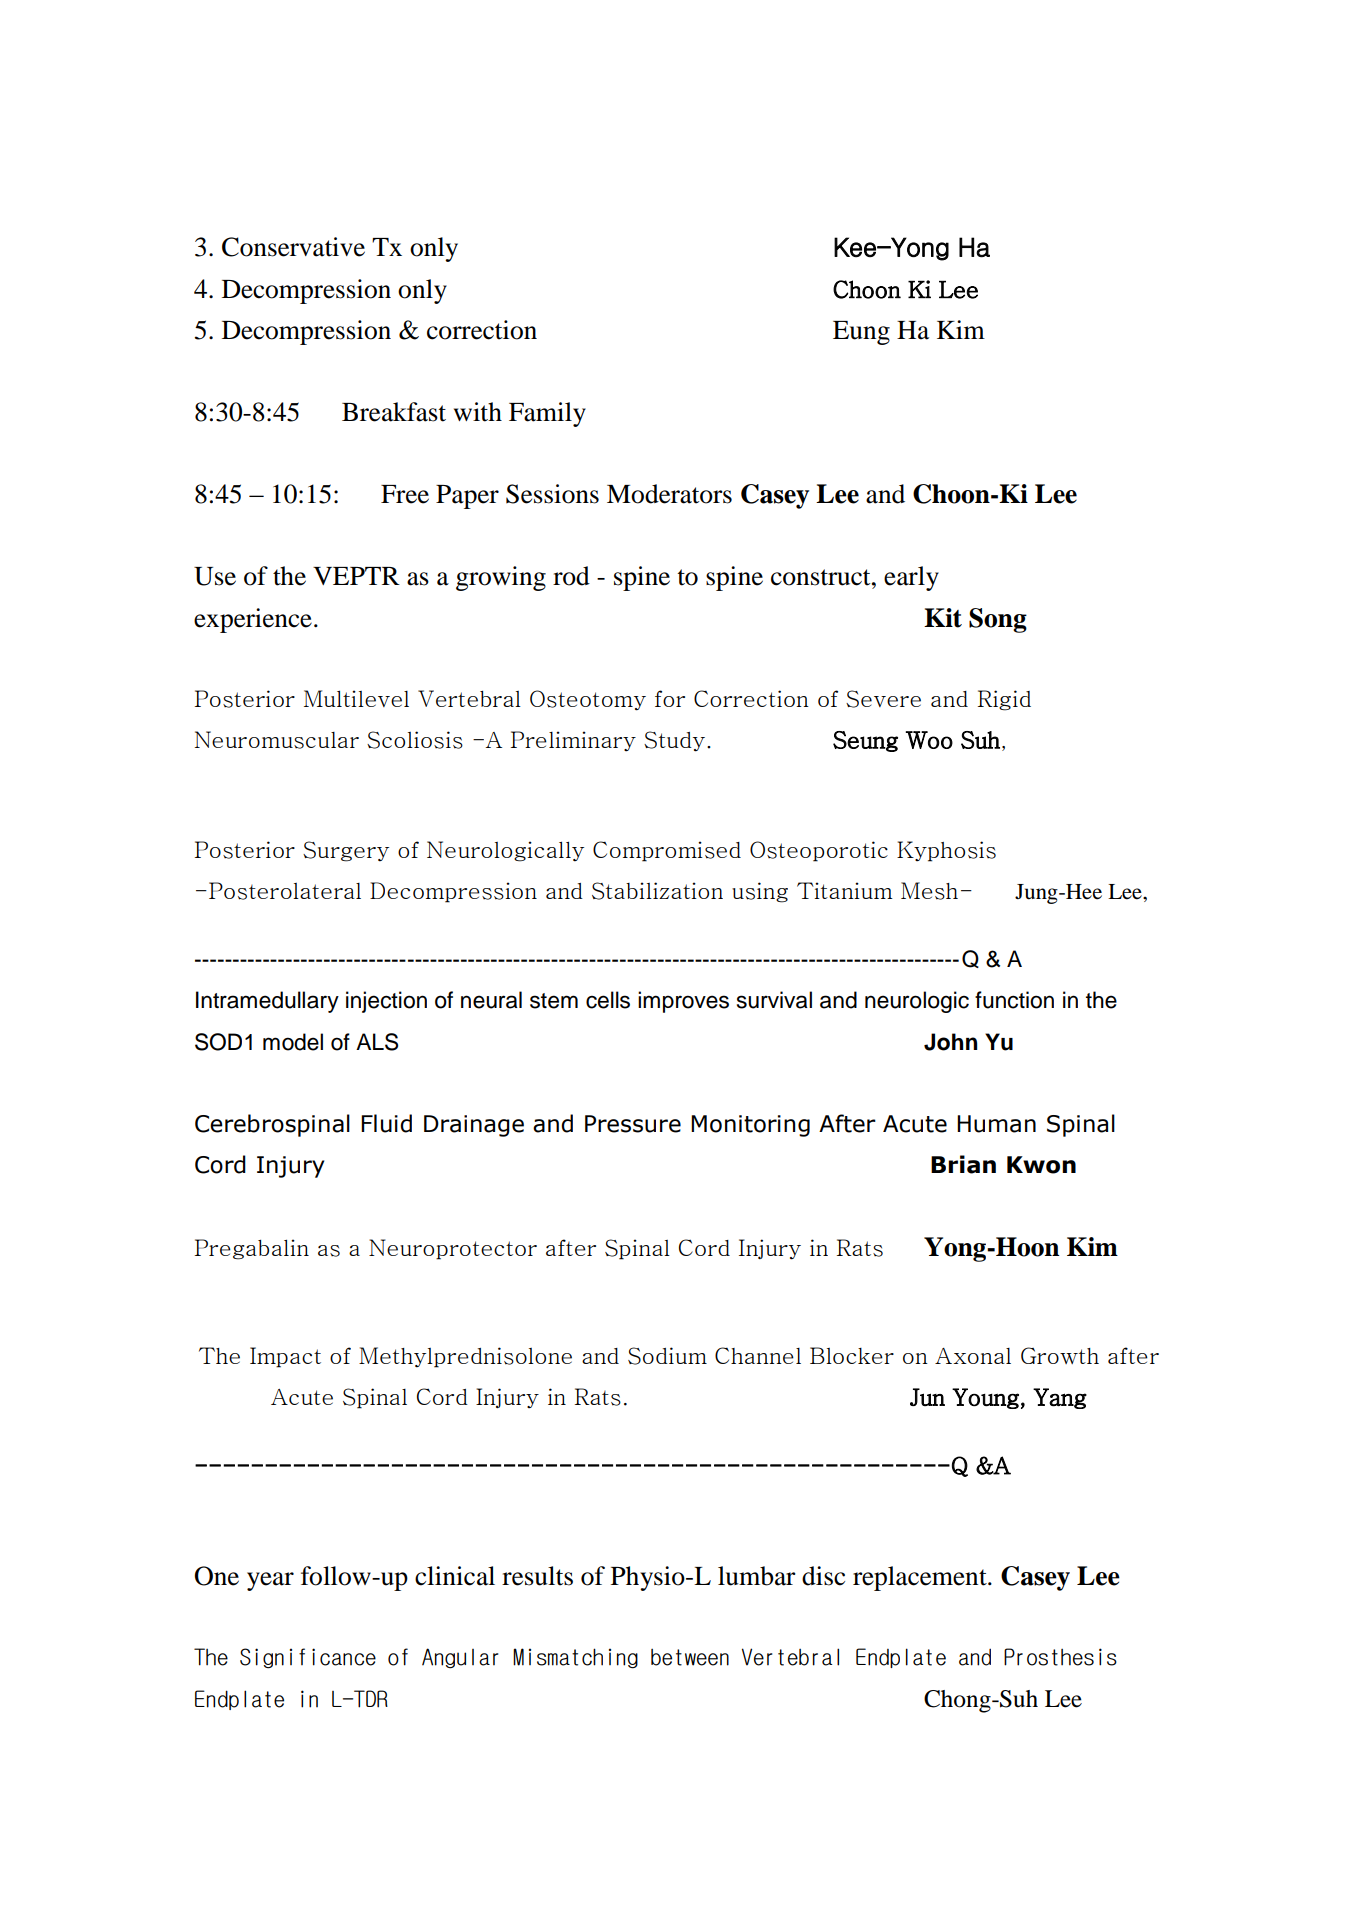  Describe the element at coordinates (308, 1658) in the screenshot. I see `Significance` at that location.
